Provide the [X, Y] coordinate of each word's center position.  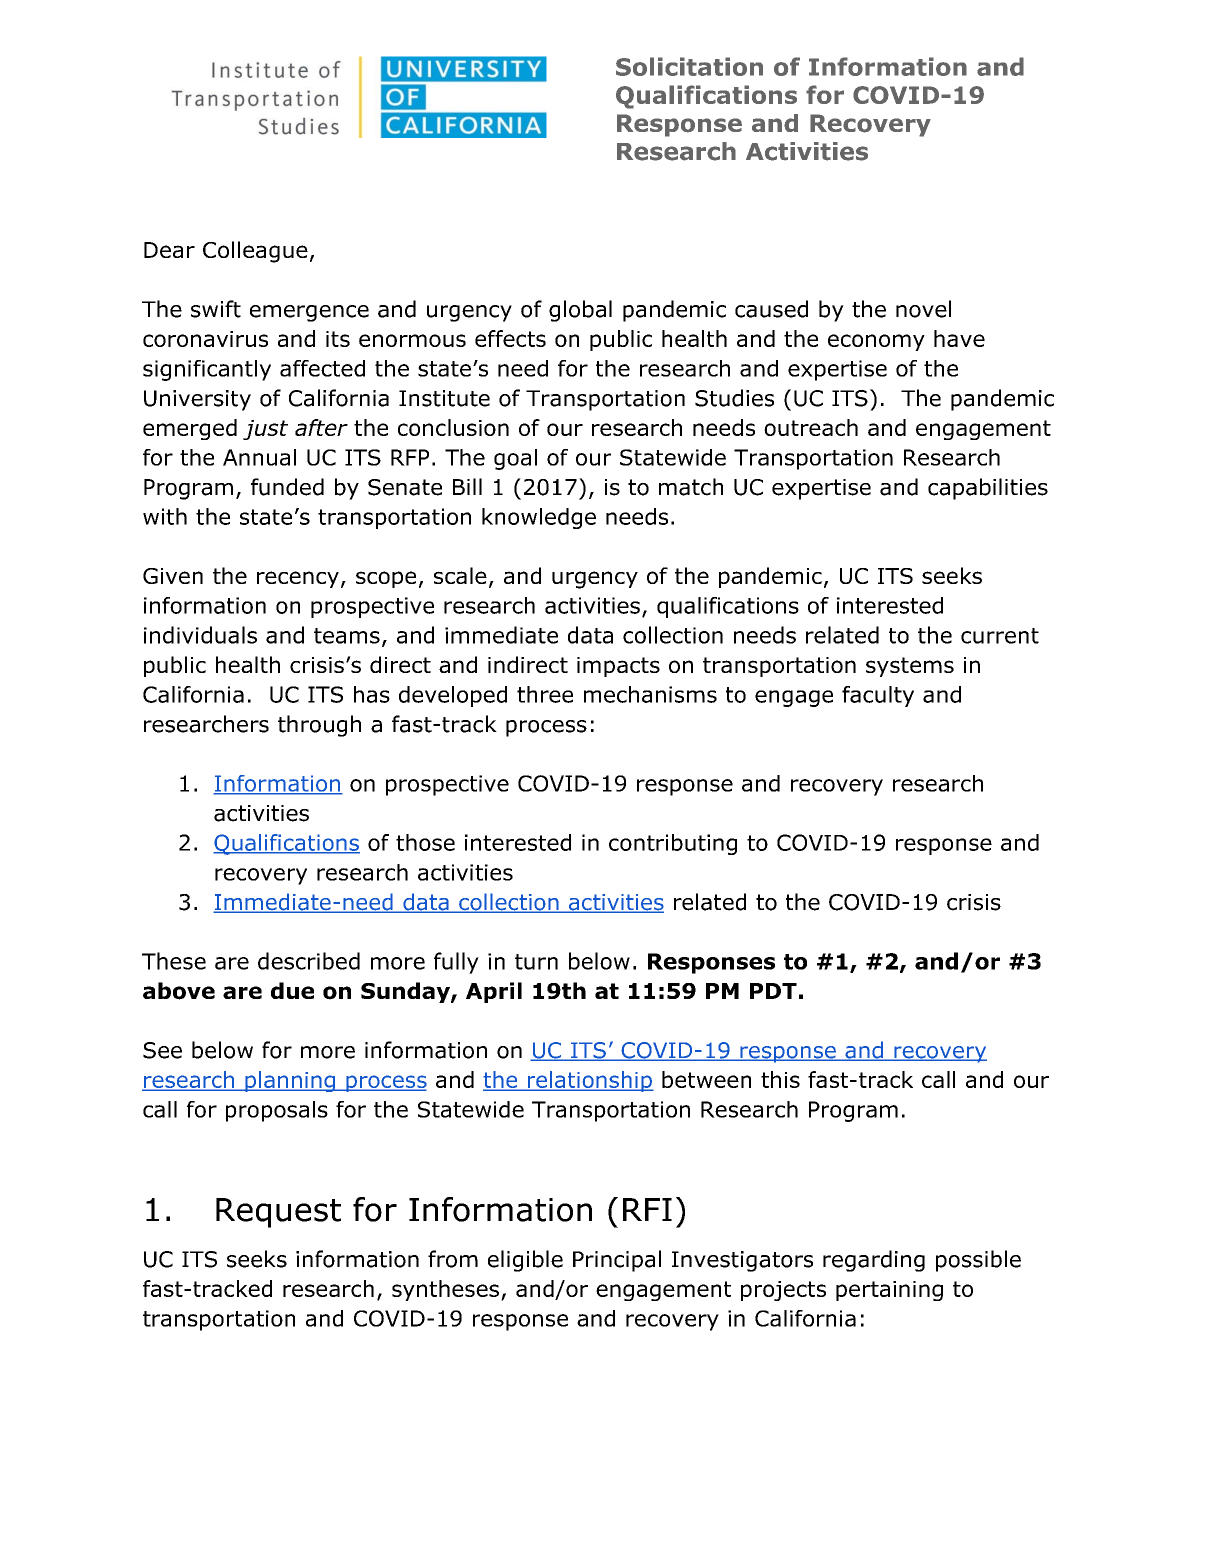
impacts [618, 667]
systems [910, 667]
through [319, 726]
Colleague [255, 252]
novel [923, 309]
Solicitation [689, 66]
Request [278, 1213]
